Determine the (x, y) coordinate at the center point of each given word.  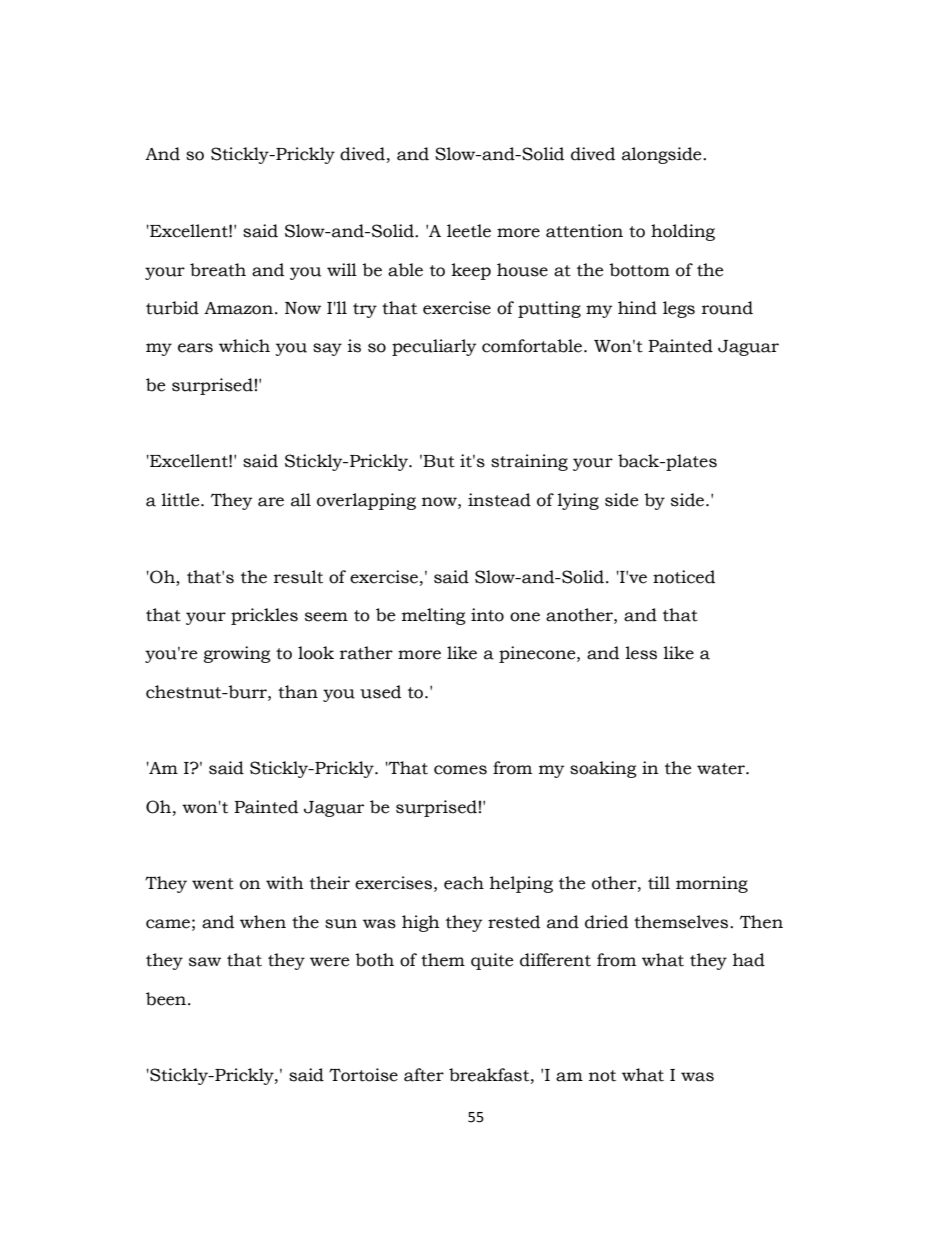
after (424, 1075)
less (641, 653)
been (167, 999)
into (487, 615)
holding (683, 232)
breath (218, 270)
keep (471, 271)
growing (237, 654)
